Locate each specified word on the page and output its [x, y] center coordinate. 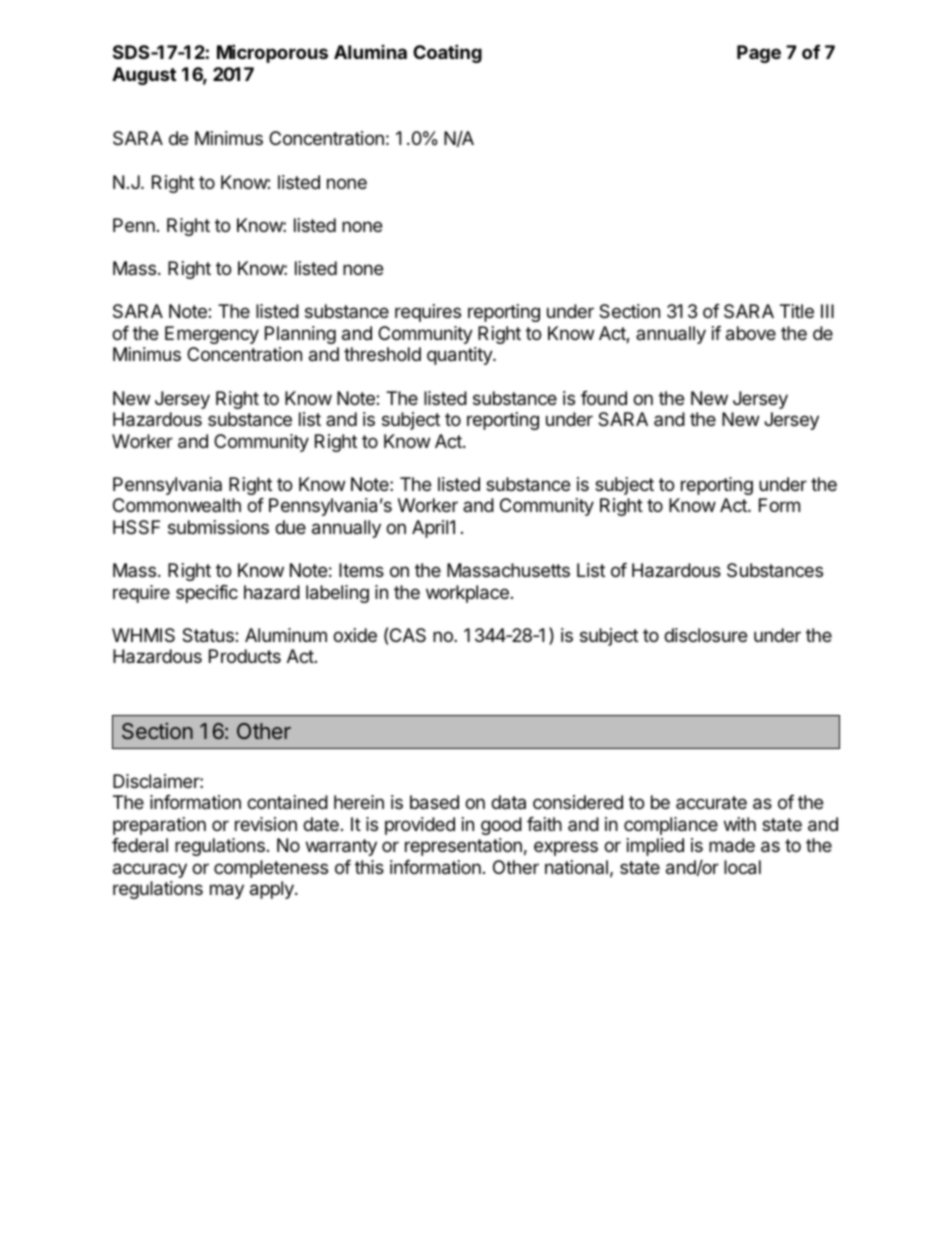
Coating [447, 53]
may [227, 891]
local [742, 867]
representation [463, 847]
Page [759, 54]
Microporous [272, 53]
